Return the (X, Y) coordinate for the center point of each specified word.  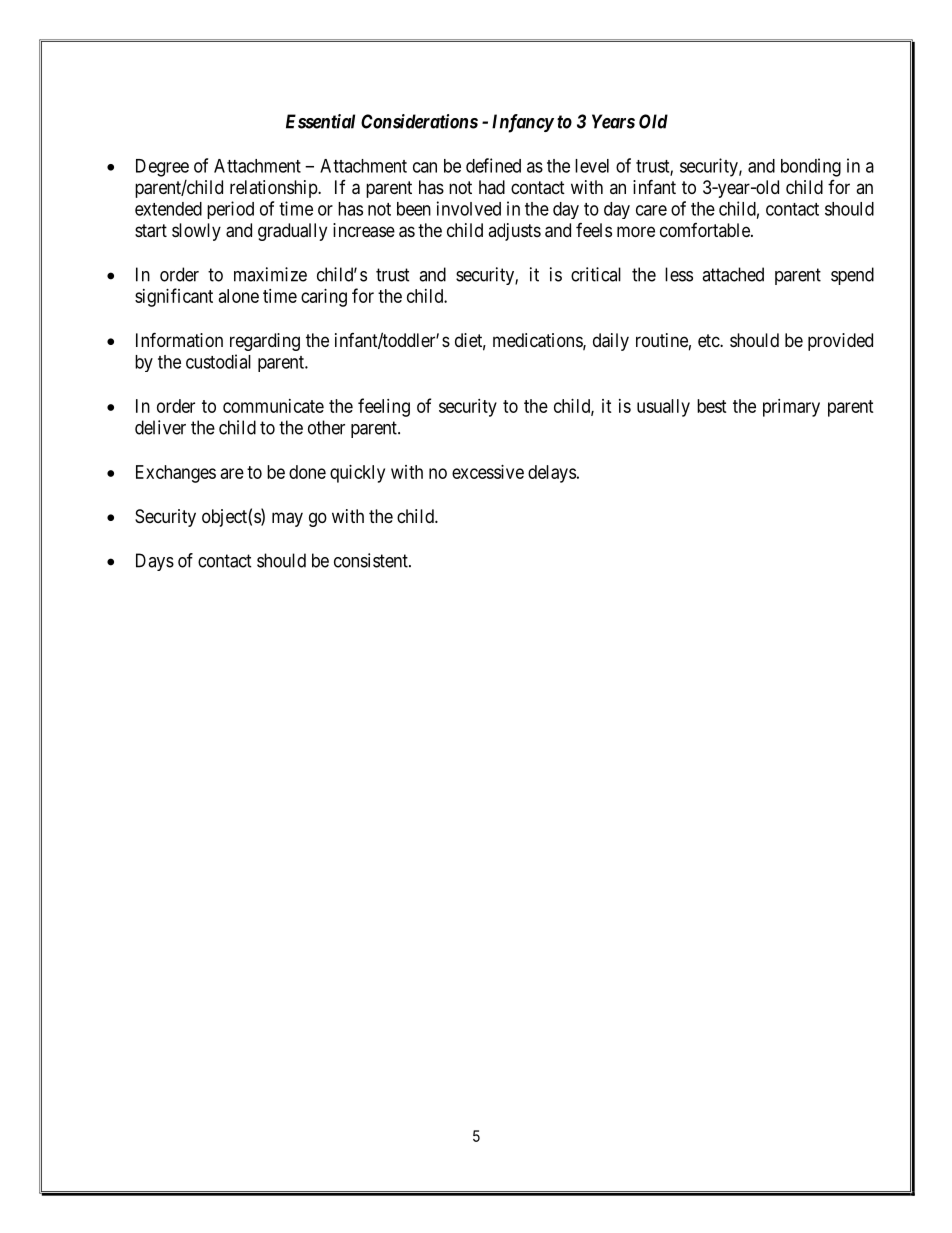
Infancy (523, 123)
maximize (270, 274)
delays (552, 474)
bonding (811, 167)
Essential (320, 121)
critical (596, 274)
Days (155, 562)
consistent (372, 560)
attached (733, 274)
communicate (273, 406)
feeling (384, 407)
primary (791, 408)
